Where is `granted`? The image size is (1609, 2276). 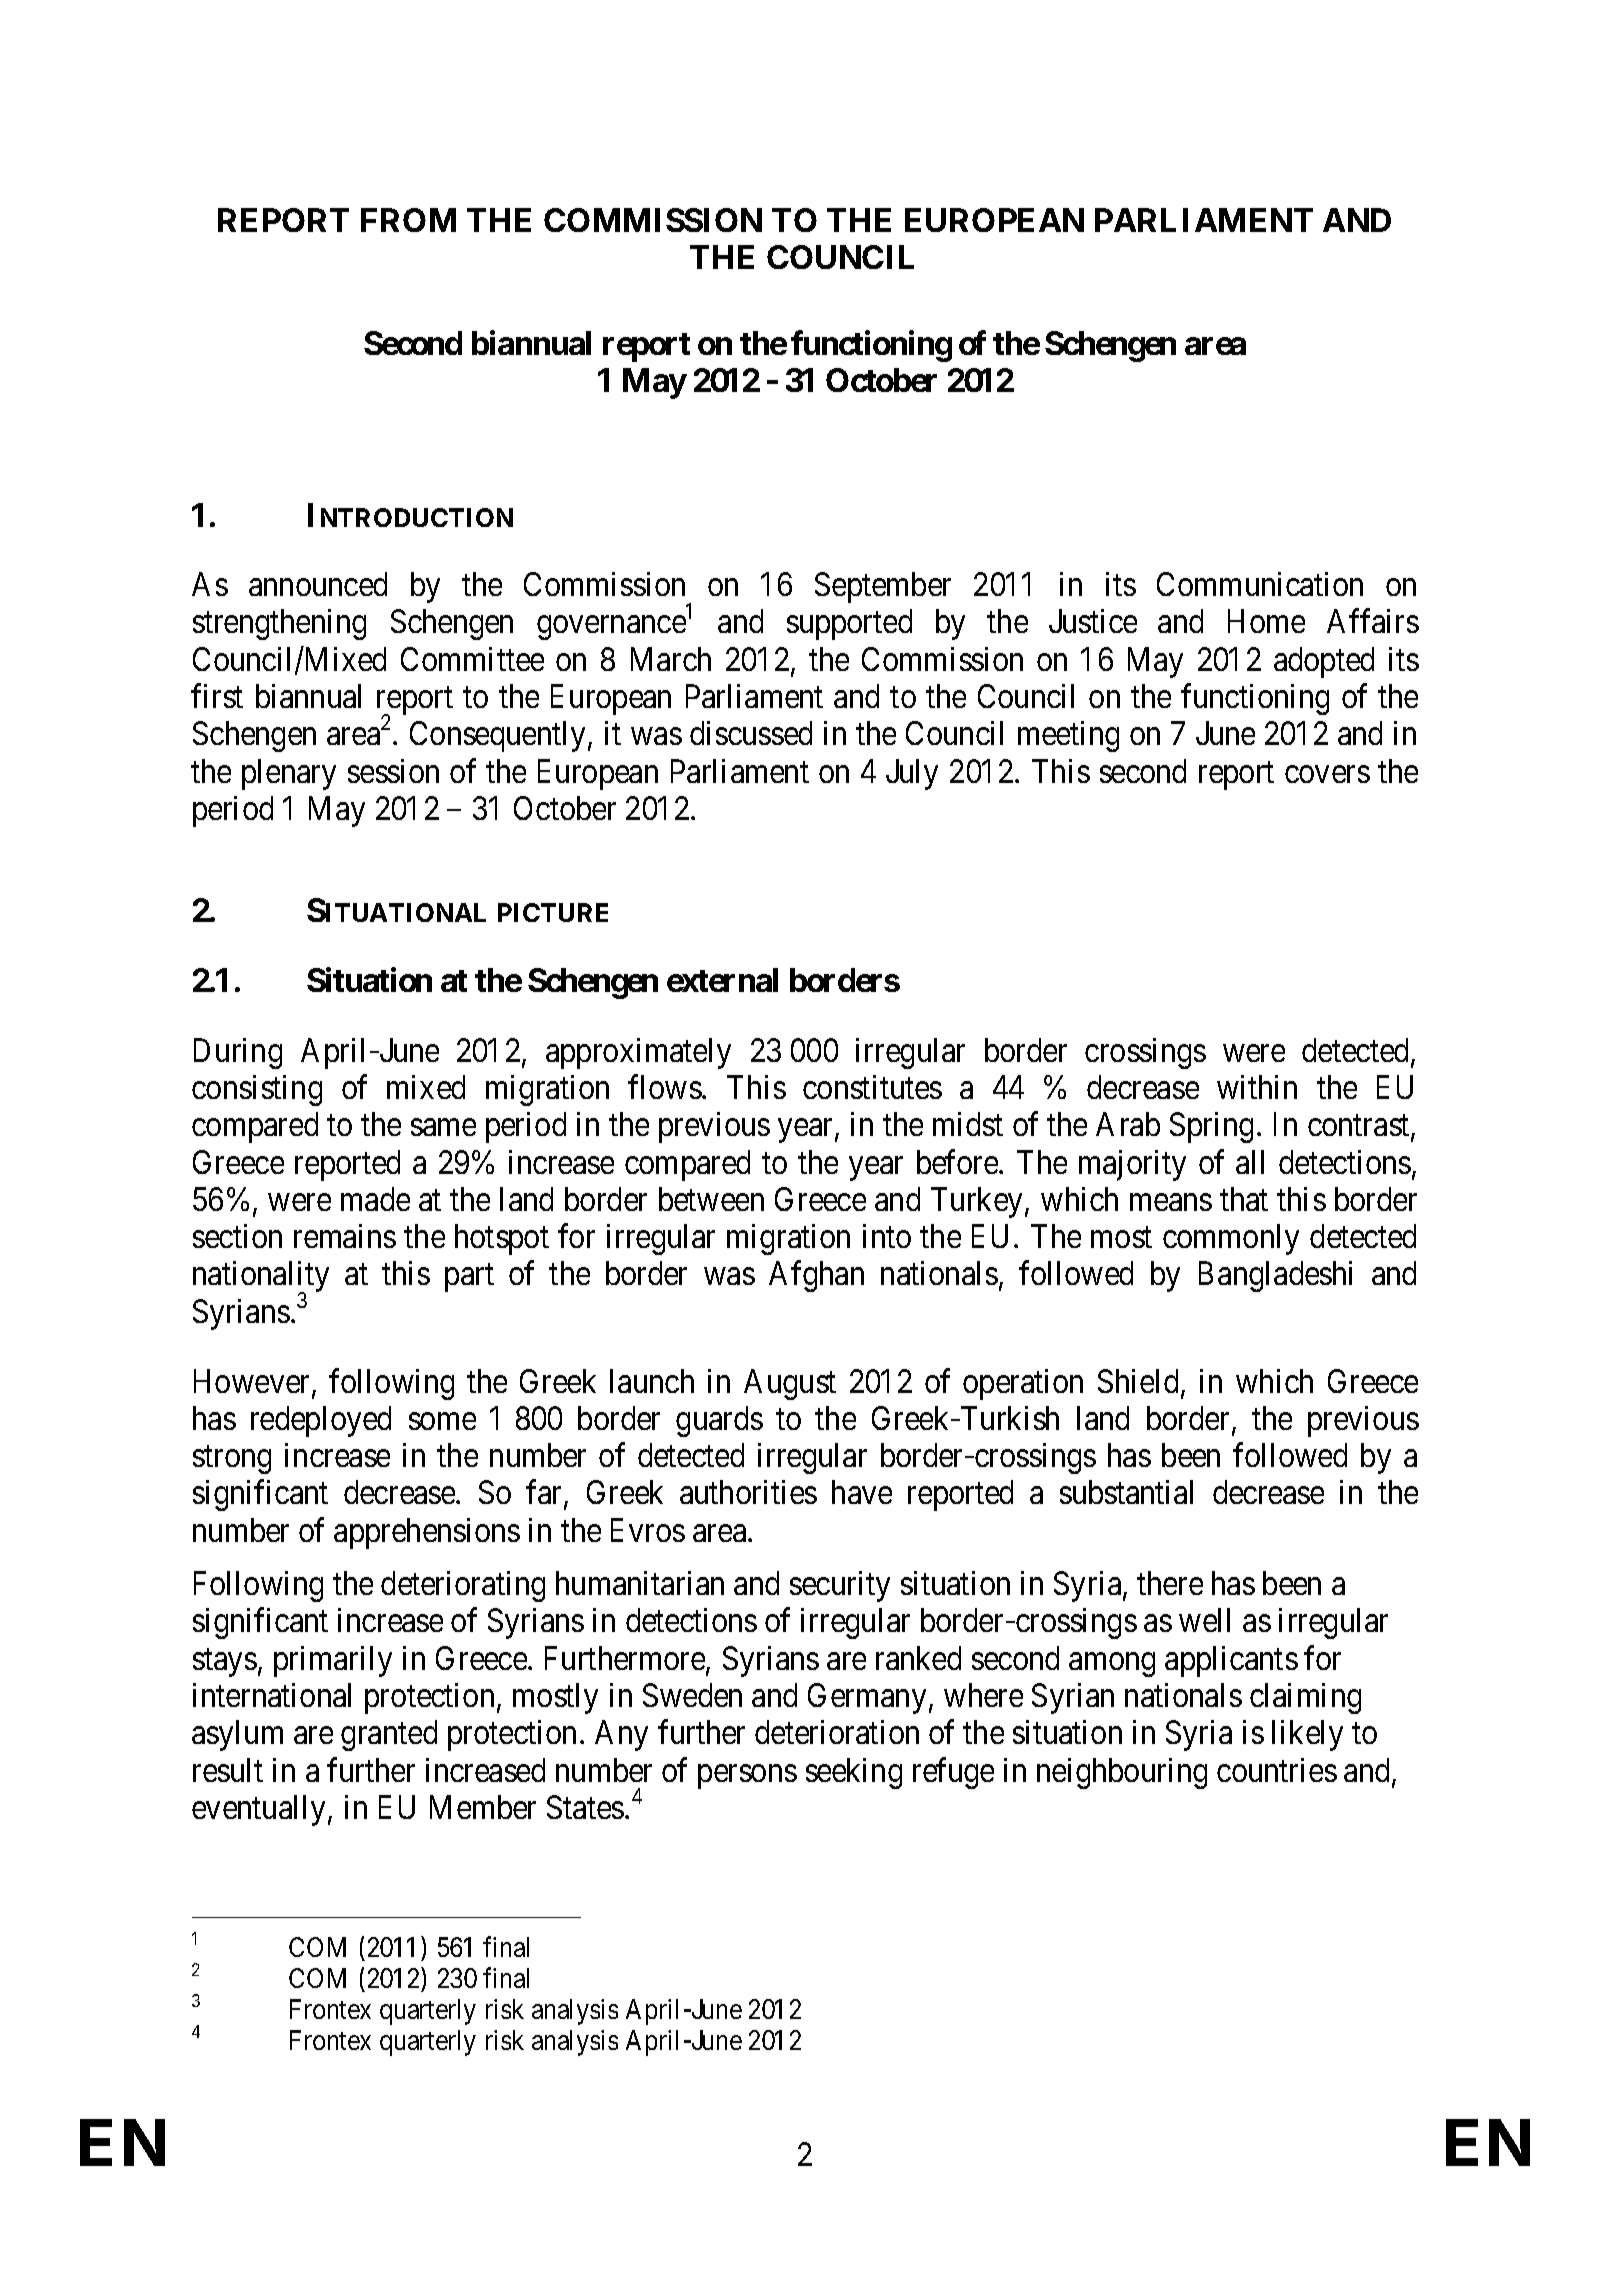 granted is located at coordinates (389, 1735).
